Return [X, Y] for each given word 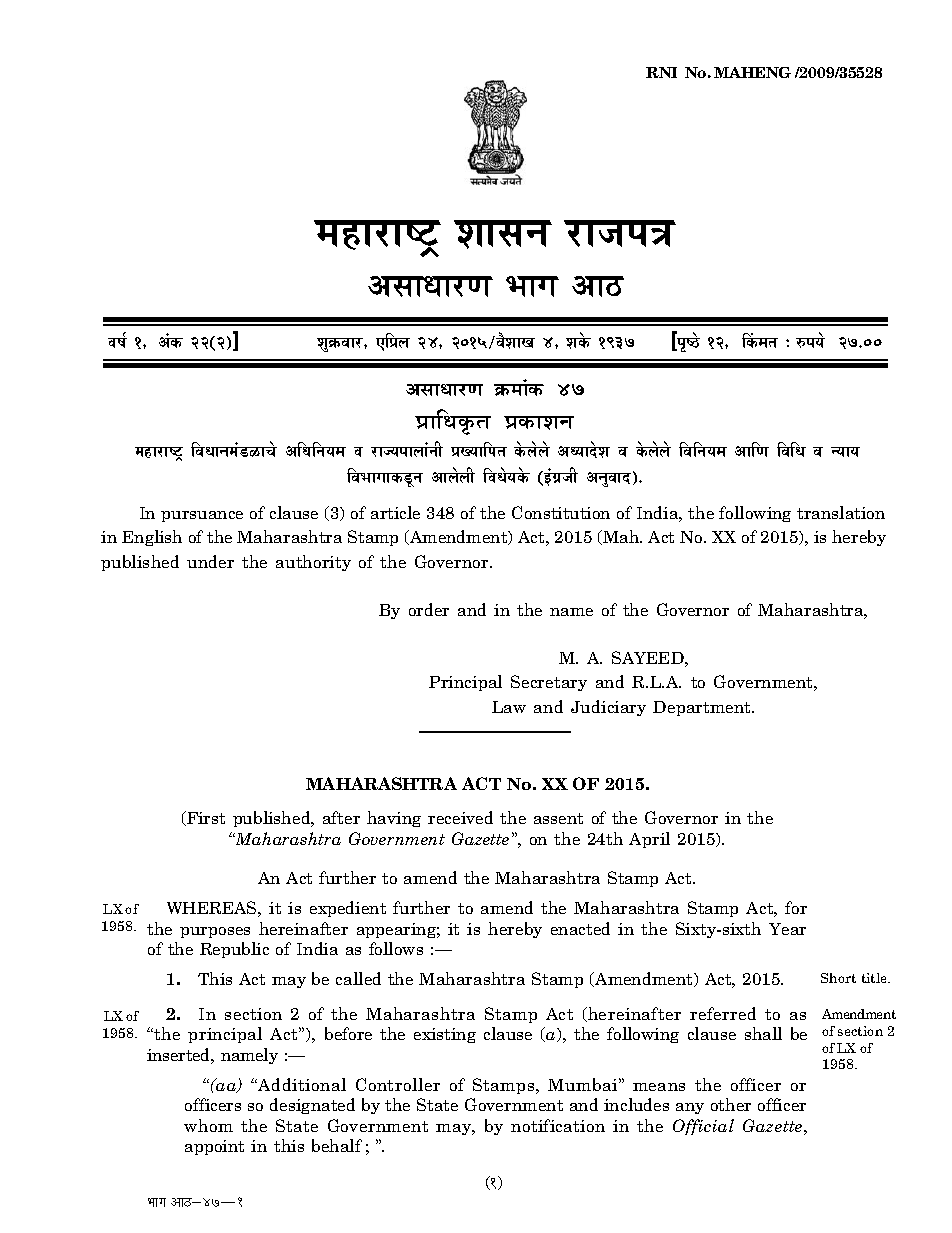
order [429, 609]
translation [841, 512]
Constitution [561, 512]
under [210, 561]
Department [703, 708]
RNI [661, 72]
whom [208, 1125]
